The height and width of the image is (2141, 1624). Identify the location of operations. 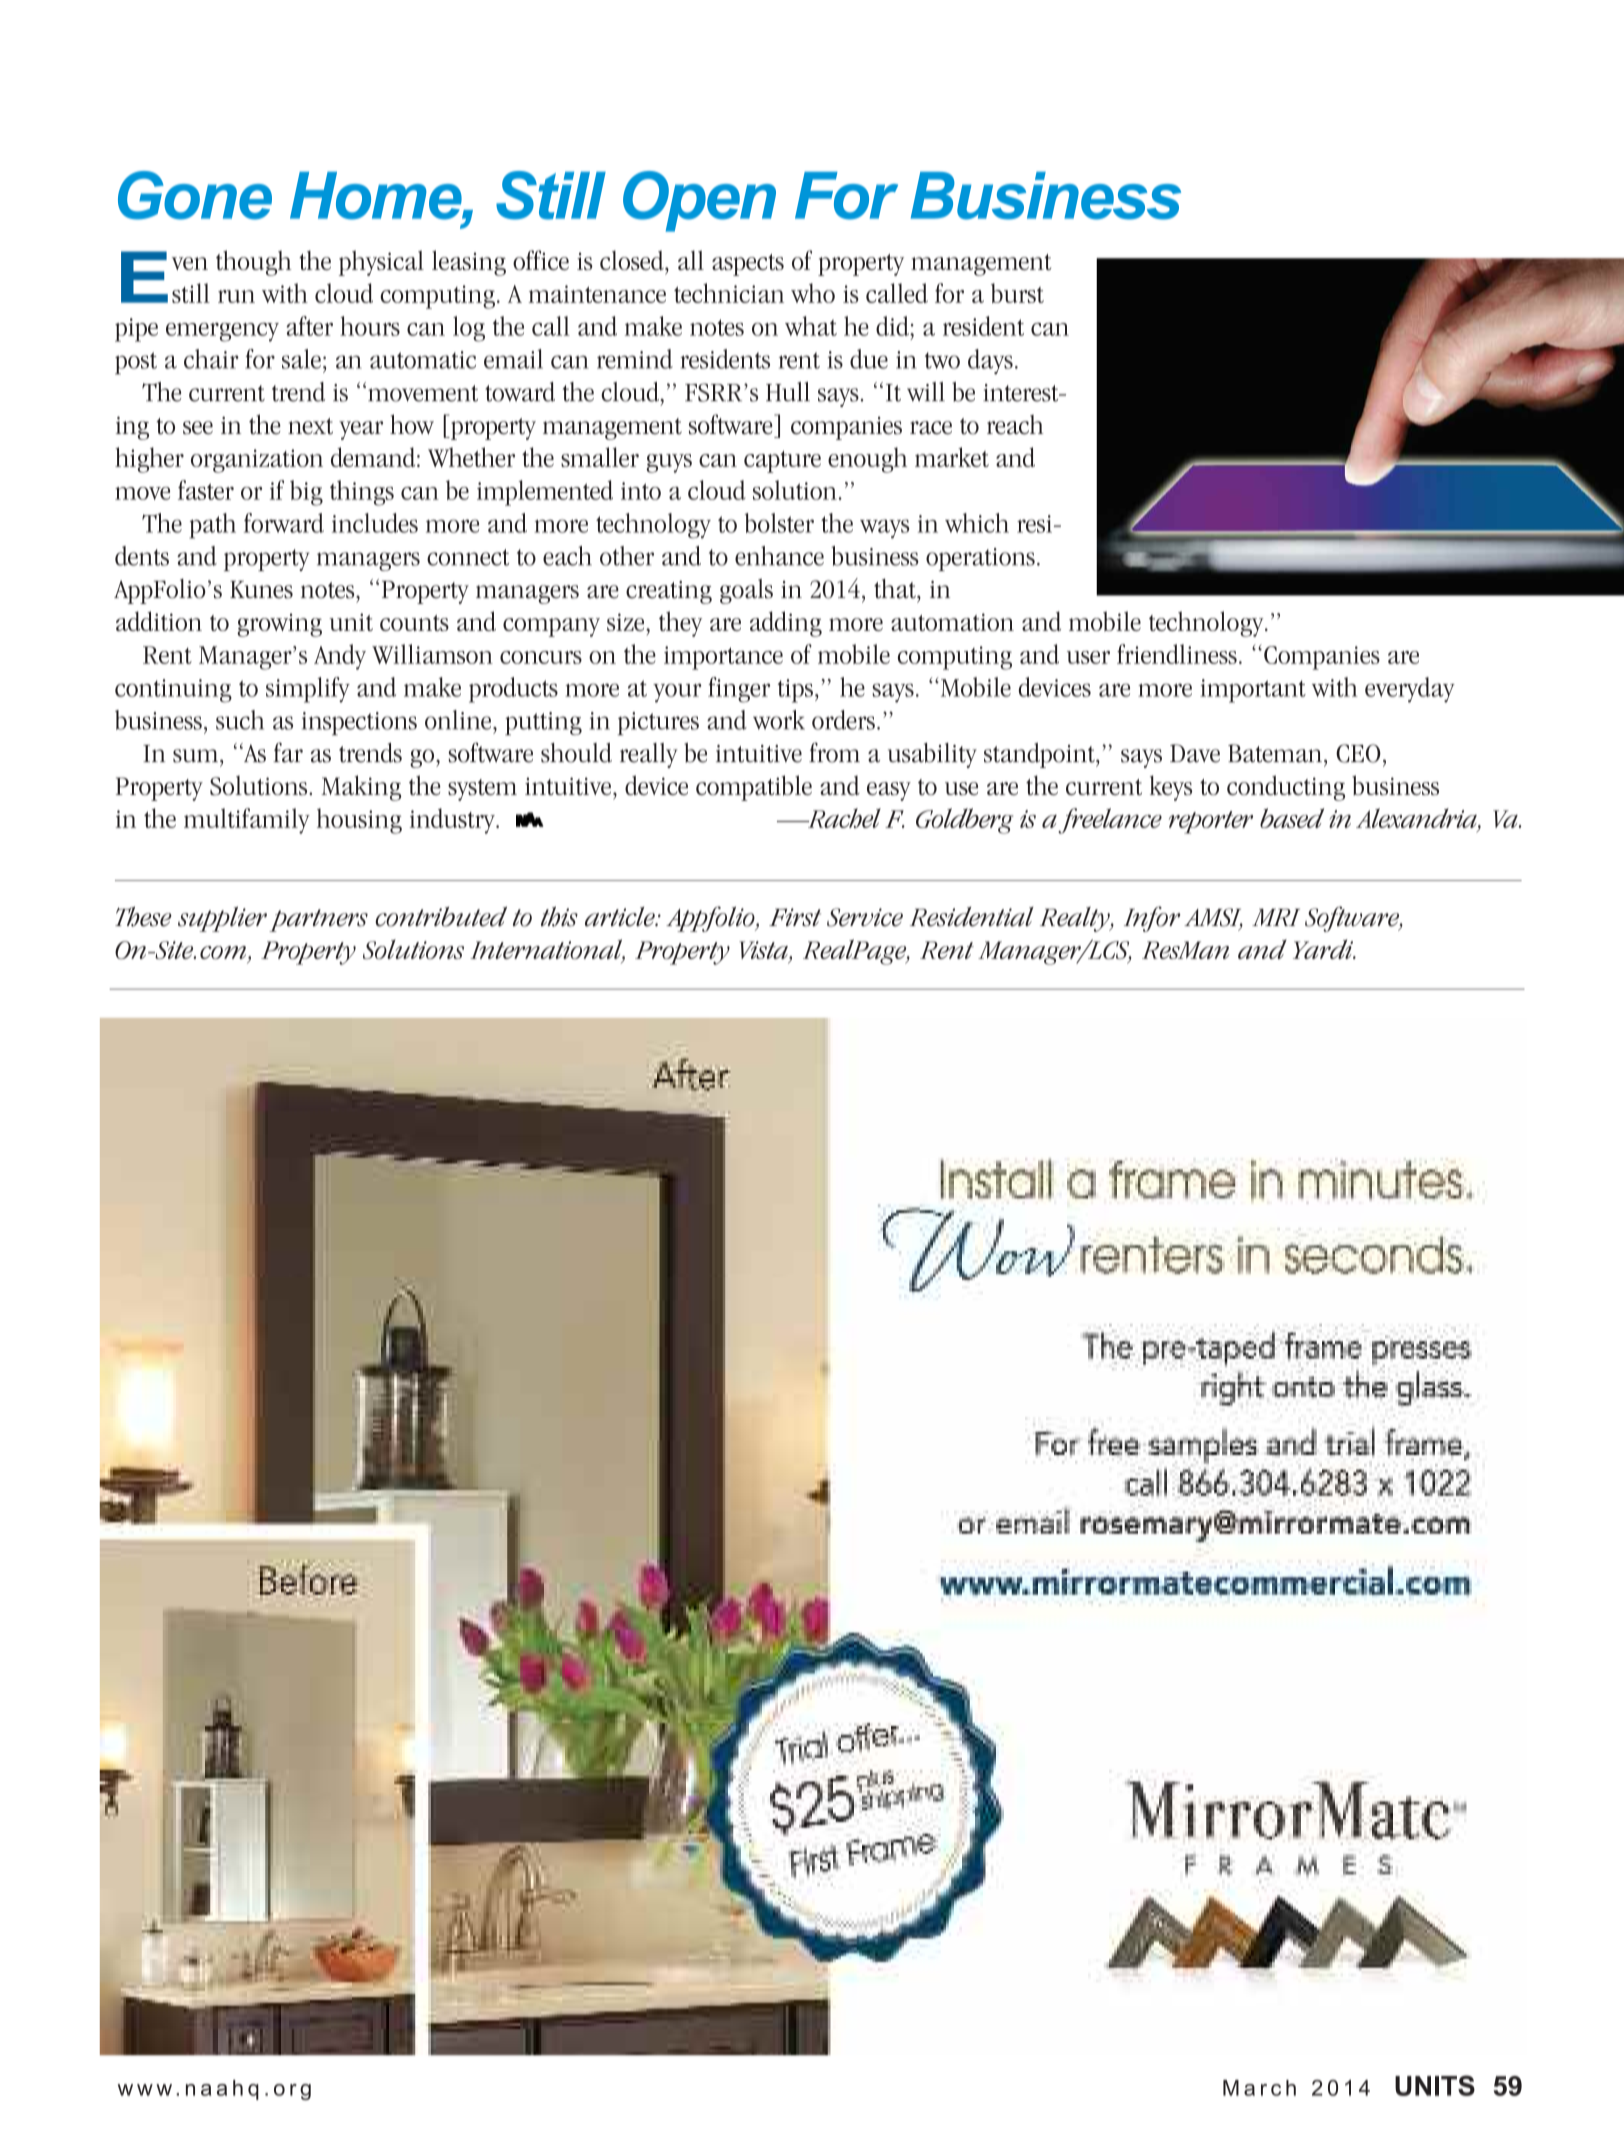
(980, 559).
